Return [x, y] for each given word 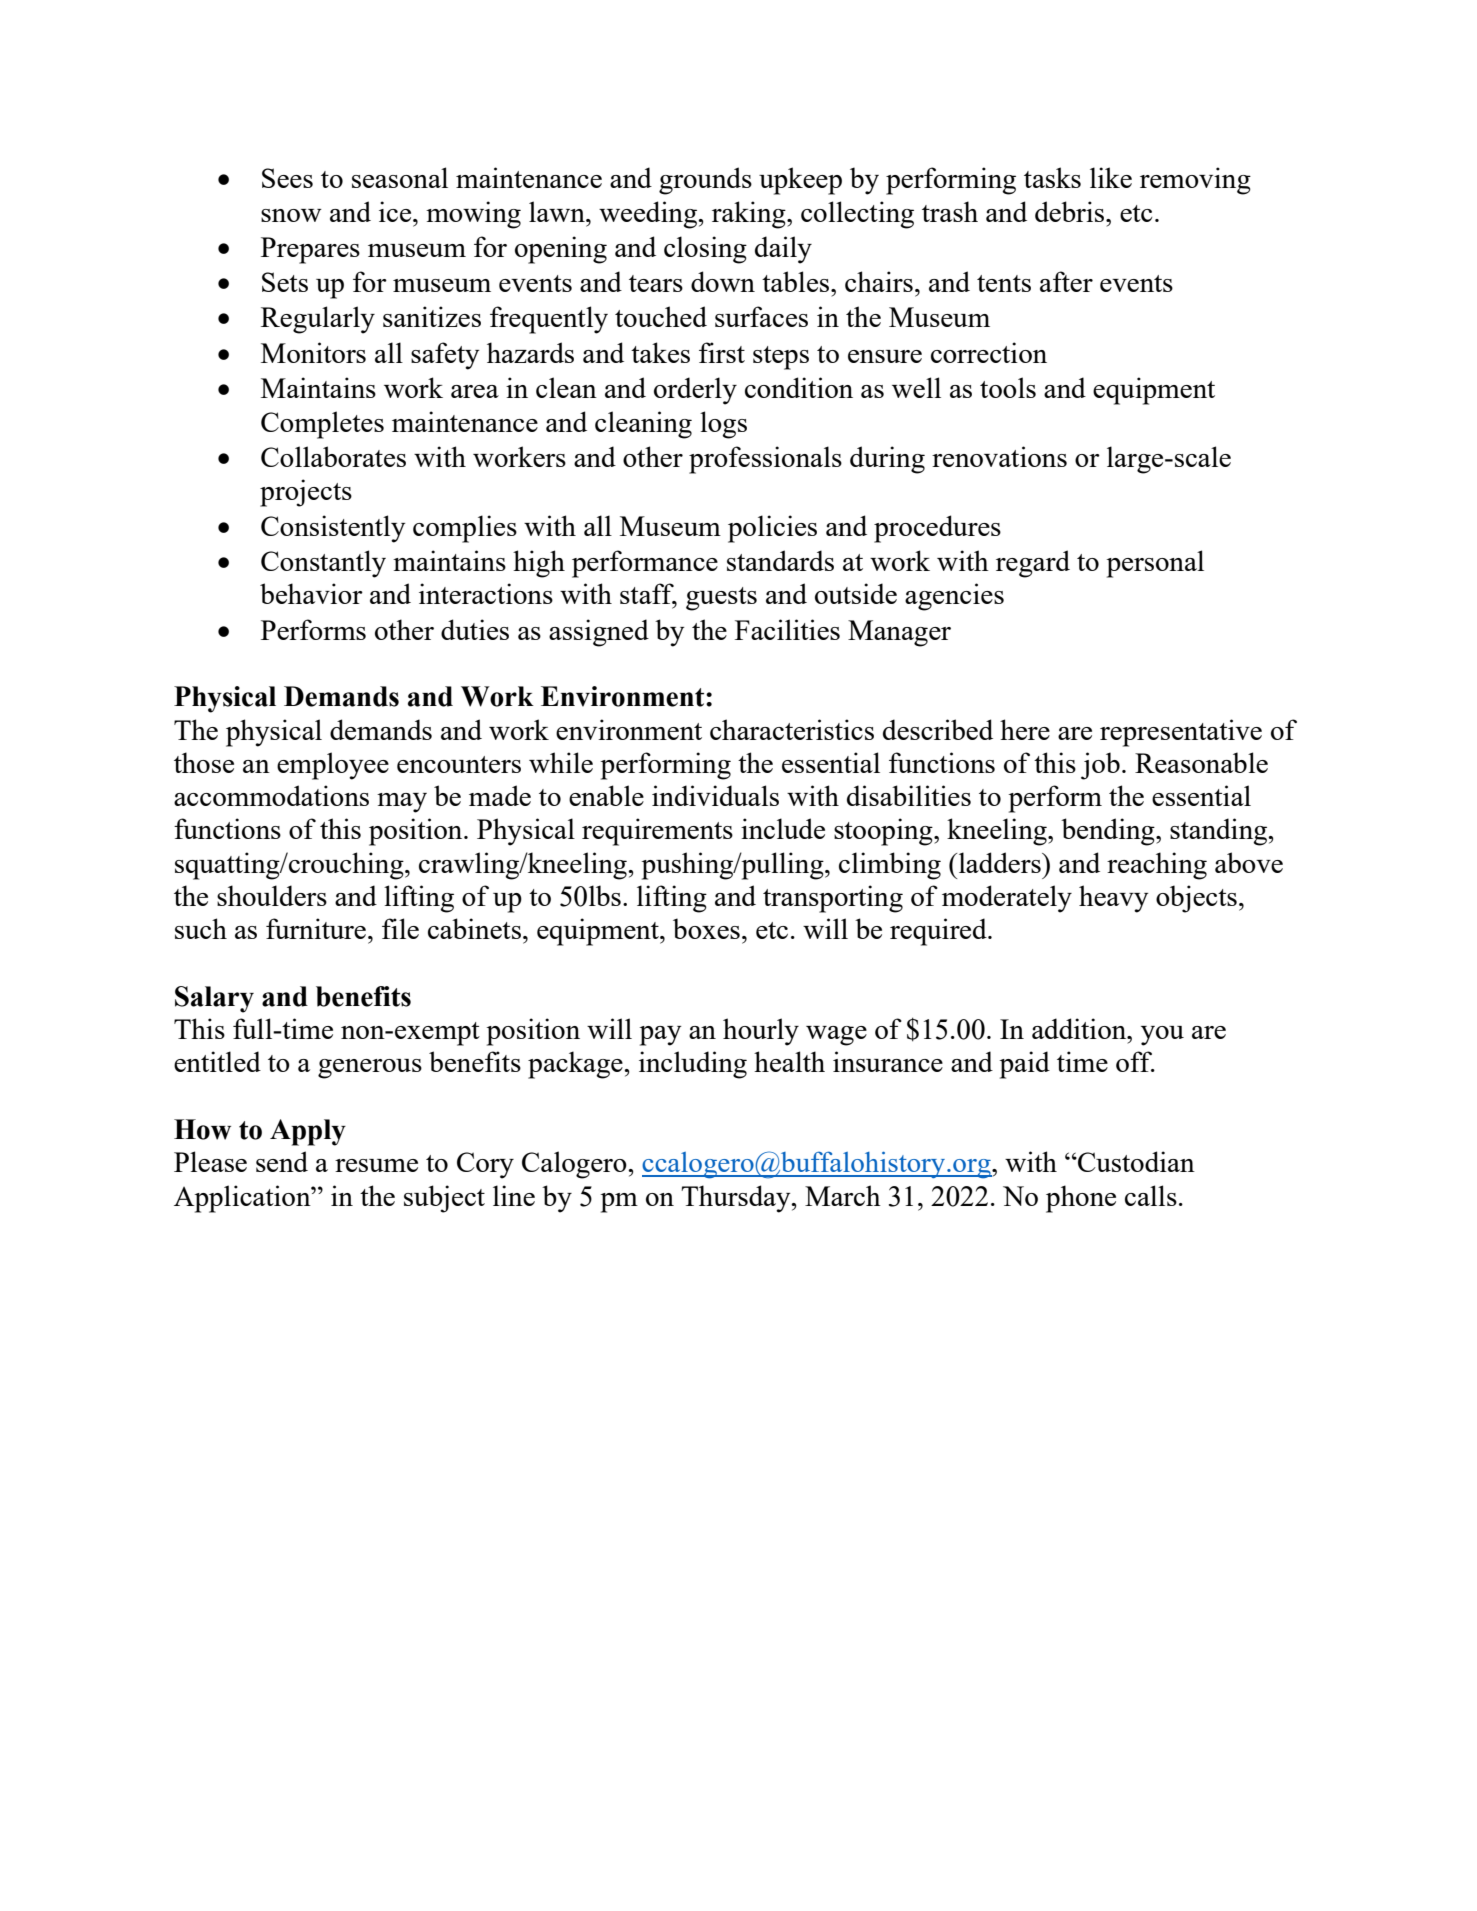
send [282, 1161]
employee [333, 766]
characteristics [792, 729]
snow [291, 215]
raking [750, 215]
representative [1181, 733]
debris [1071, 211]
